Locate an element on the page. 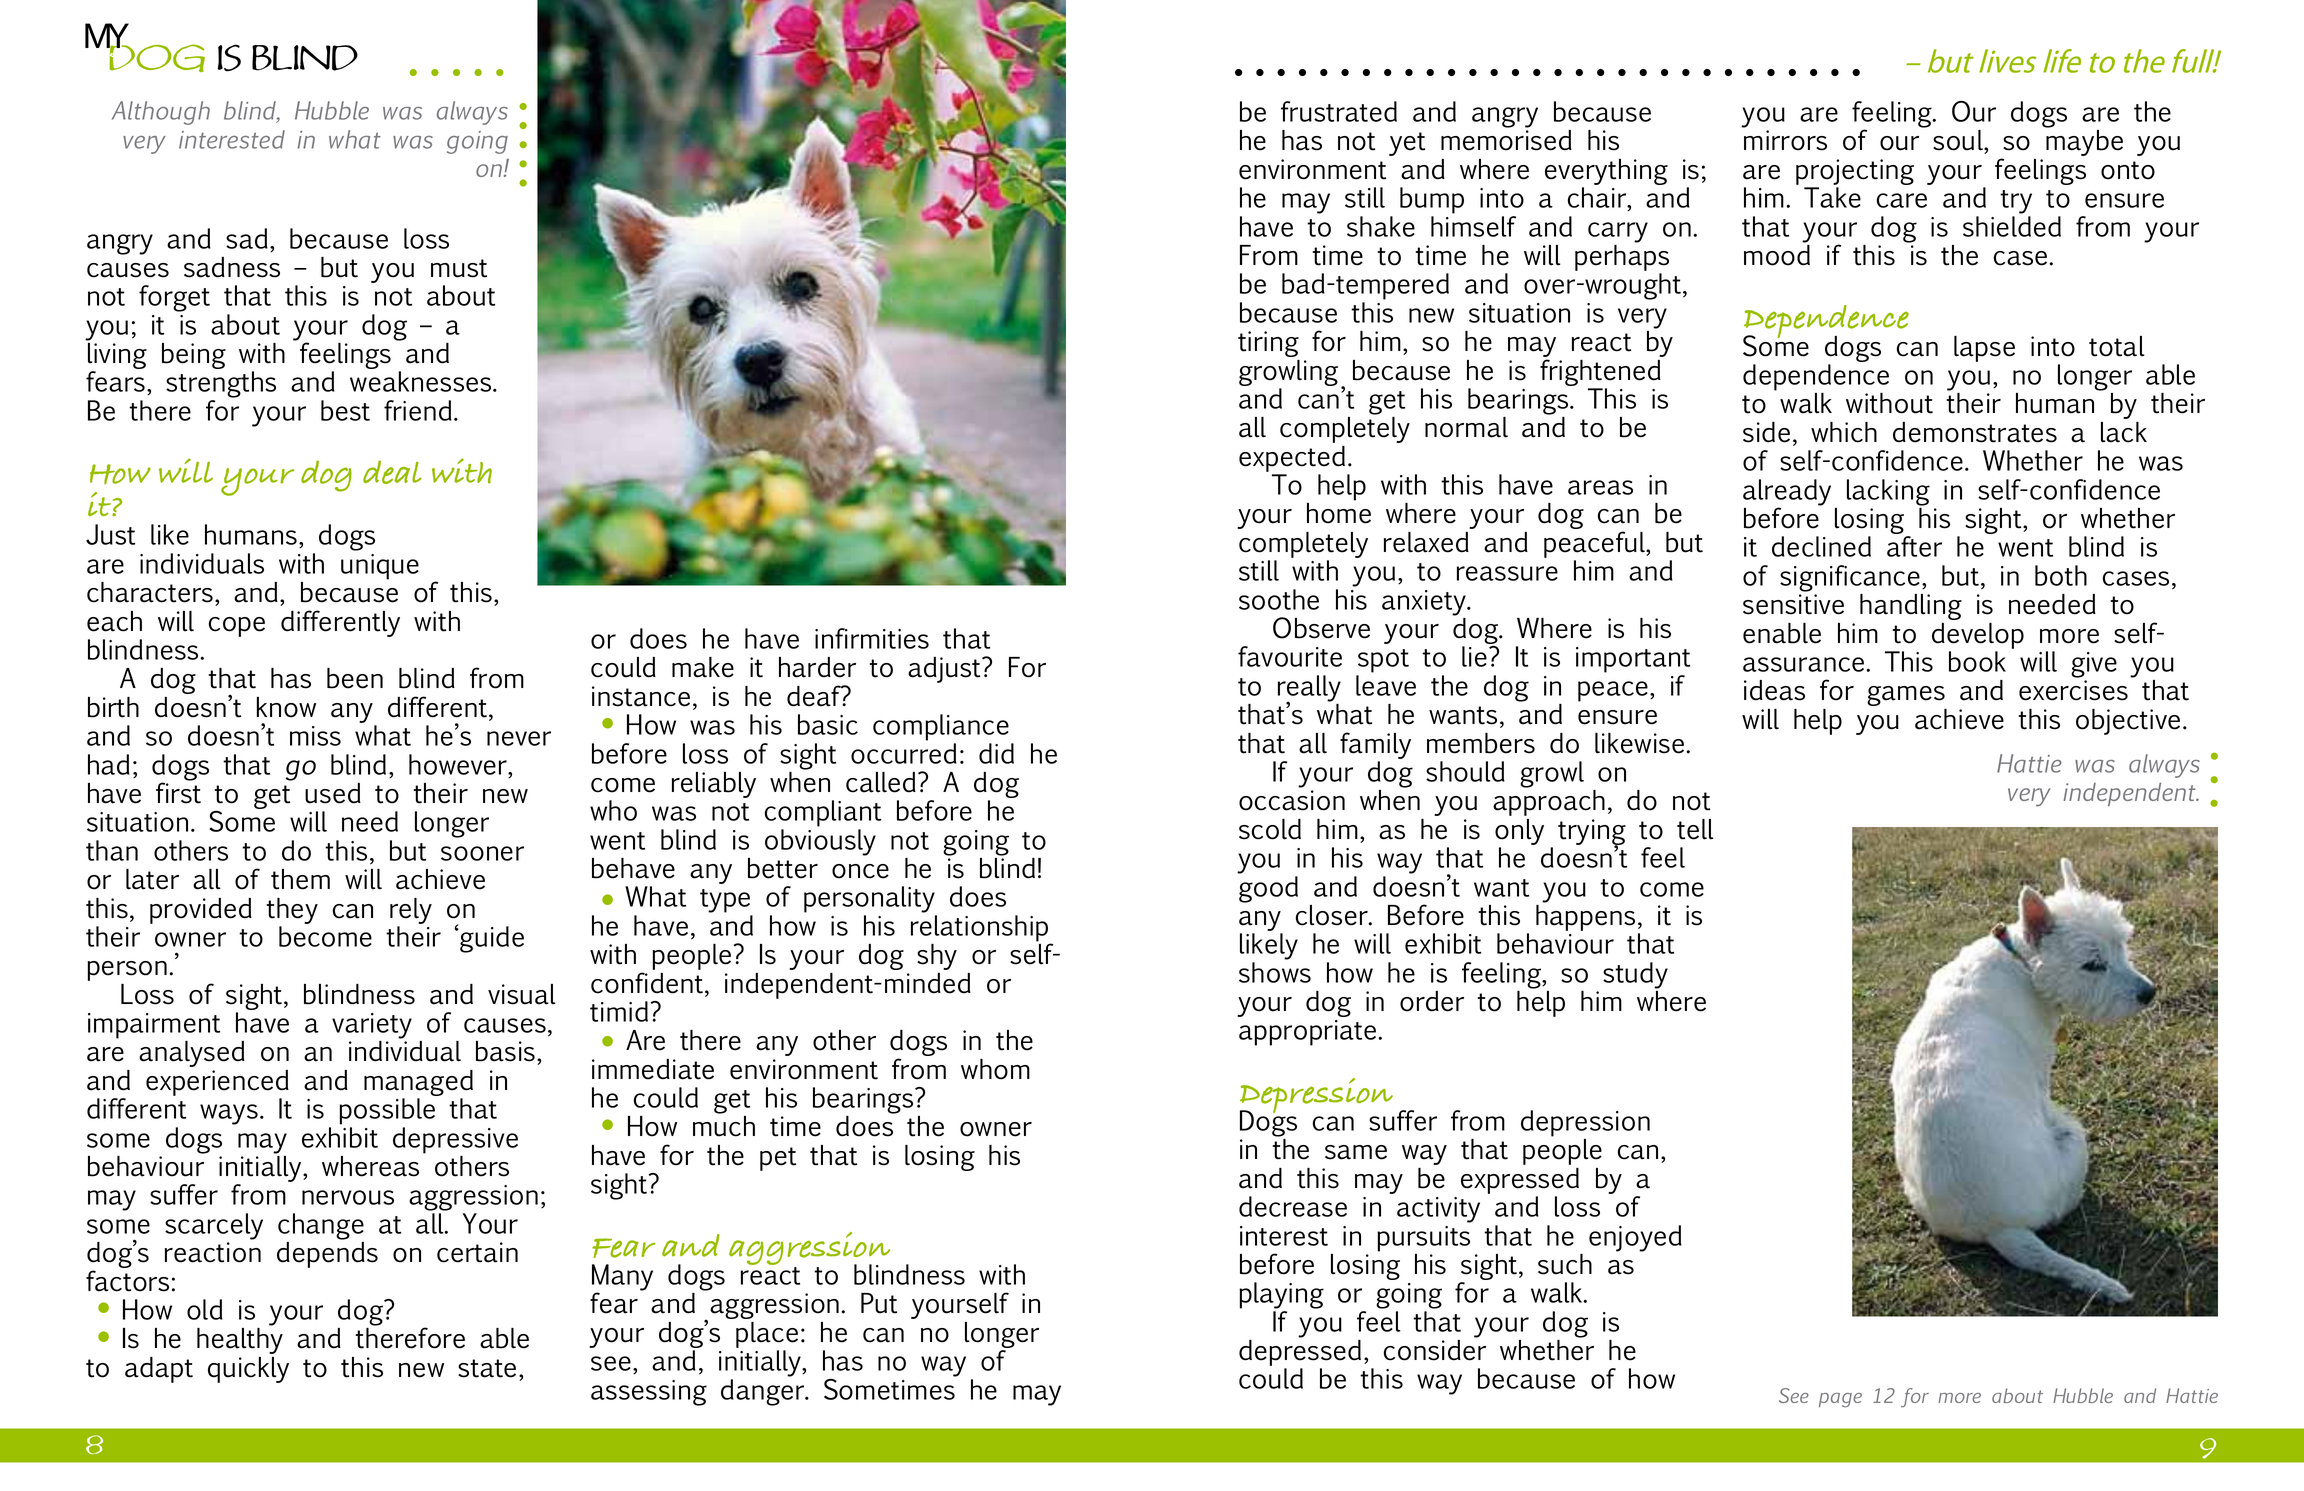  projecting is located at coordinates (1855, 173).
